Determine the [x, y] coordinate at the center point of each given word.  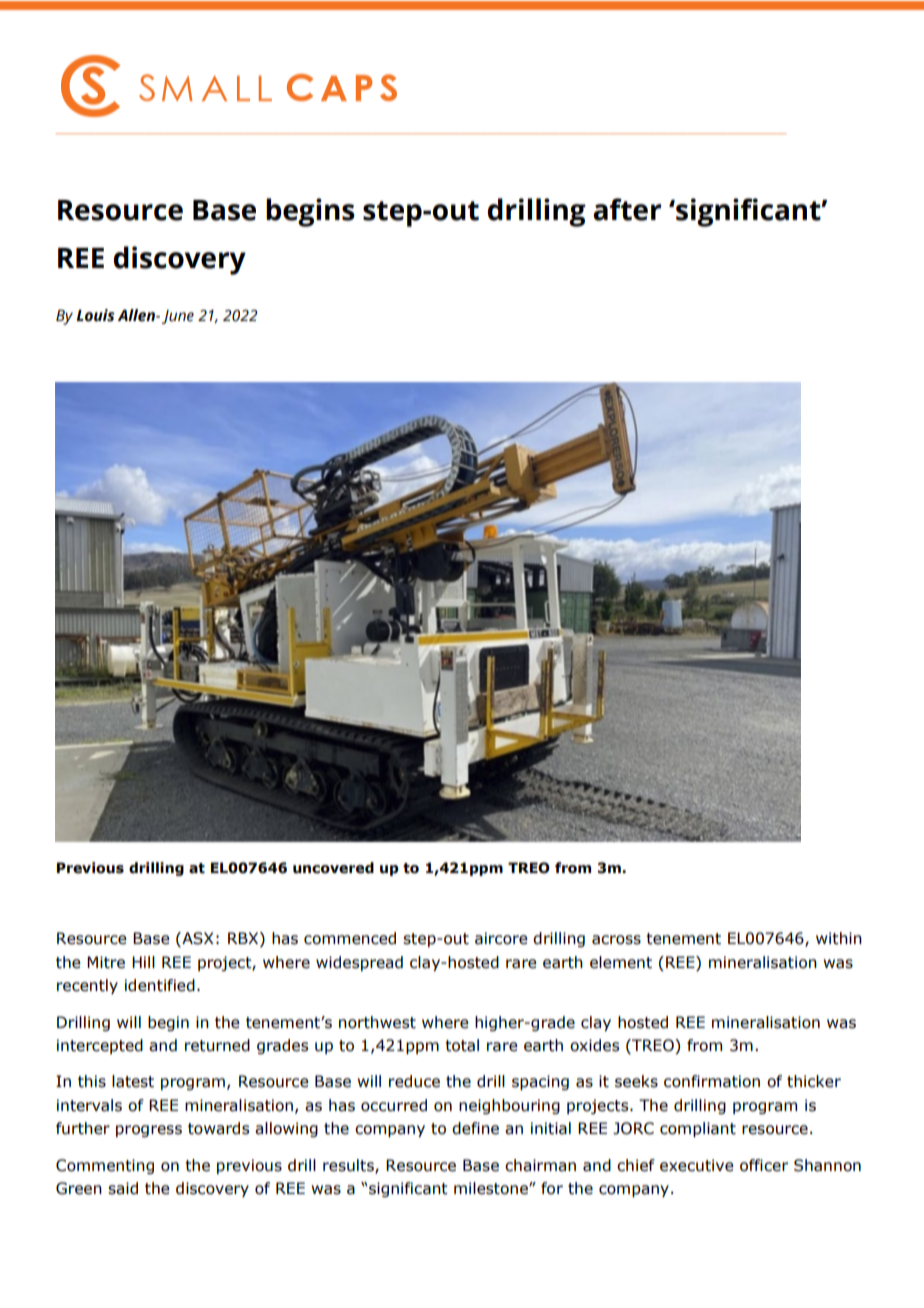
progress [149, 1131]
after [627, 209]
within [839, 938]
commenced [350, 938]
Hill [143, 962]
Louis [95, 315]
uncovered [333, 868]
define [475, 1128]
